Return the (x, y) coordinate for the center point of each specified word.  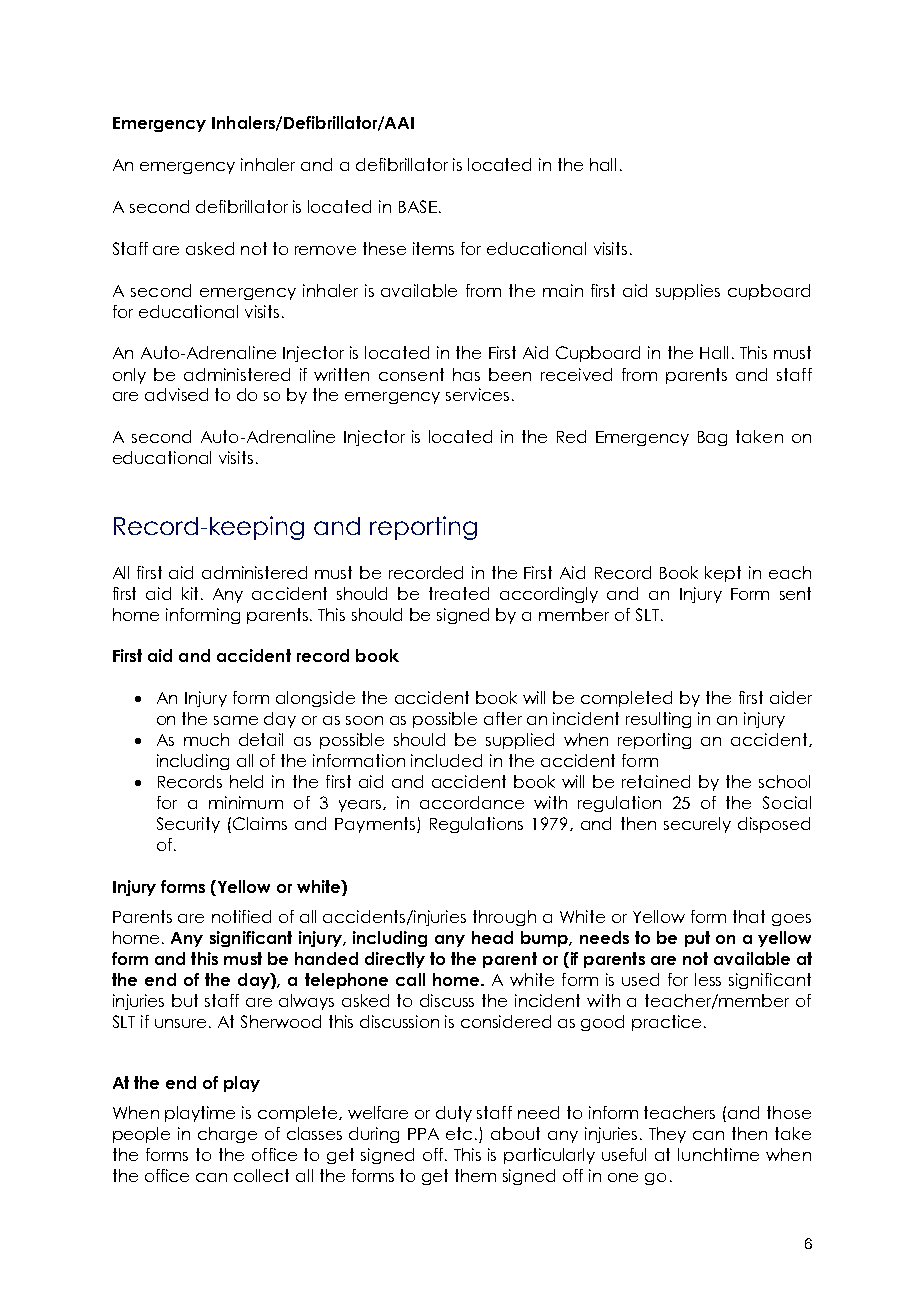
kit (190, 593)
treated (459, 593)
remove (325, 250)
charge (227, 1135)
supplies (688, 292)
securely (697, 825)
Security (188, 825)
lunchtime (718, 1154)
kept (723, 574)
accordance (472, 802)
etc (459, 1133)
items (433, 248)
